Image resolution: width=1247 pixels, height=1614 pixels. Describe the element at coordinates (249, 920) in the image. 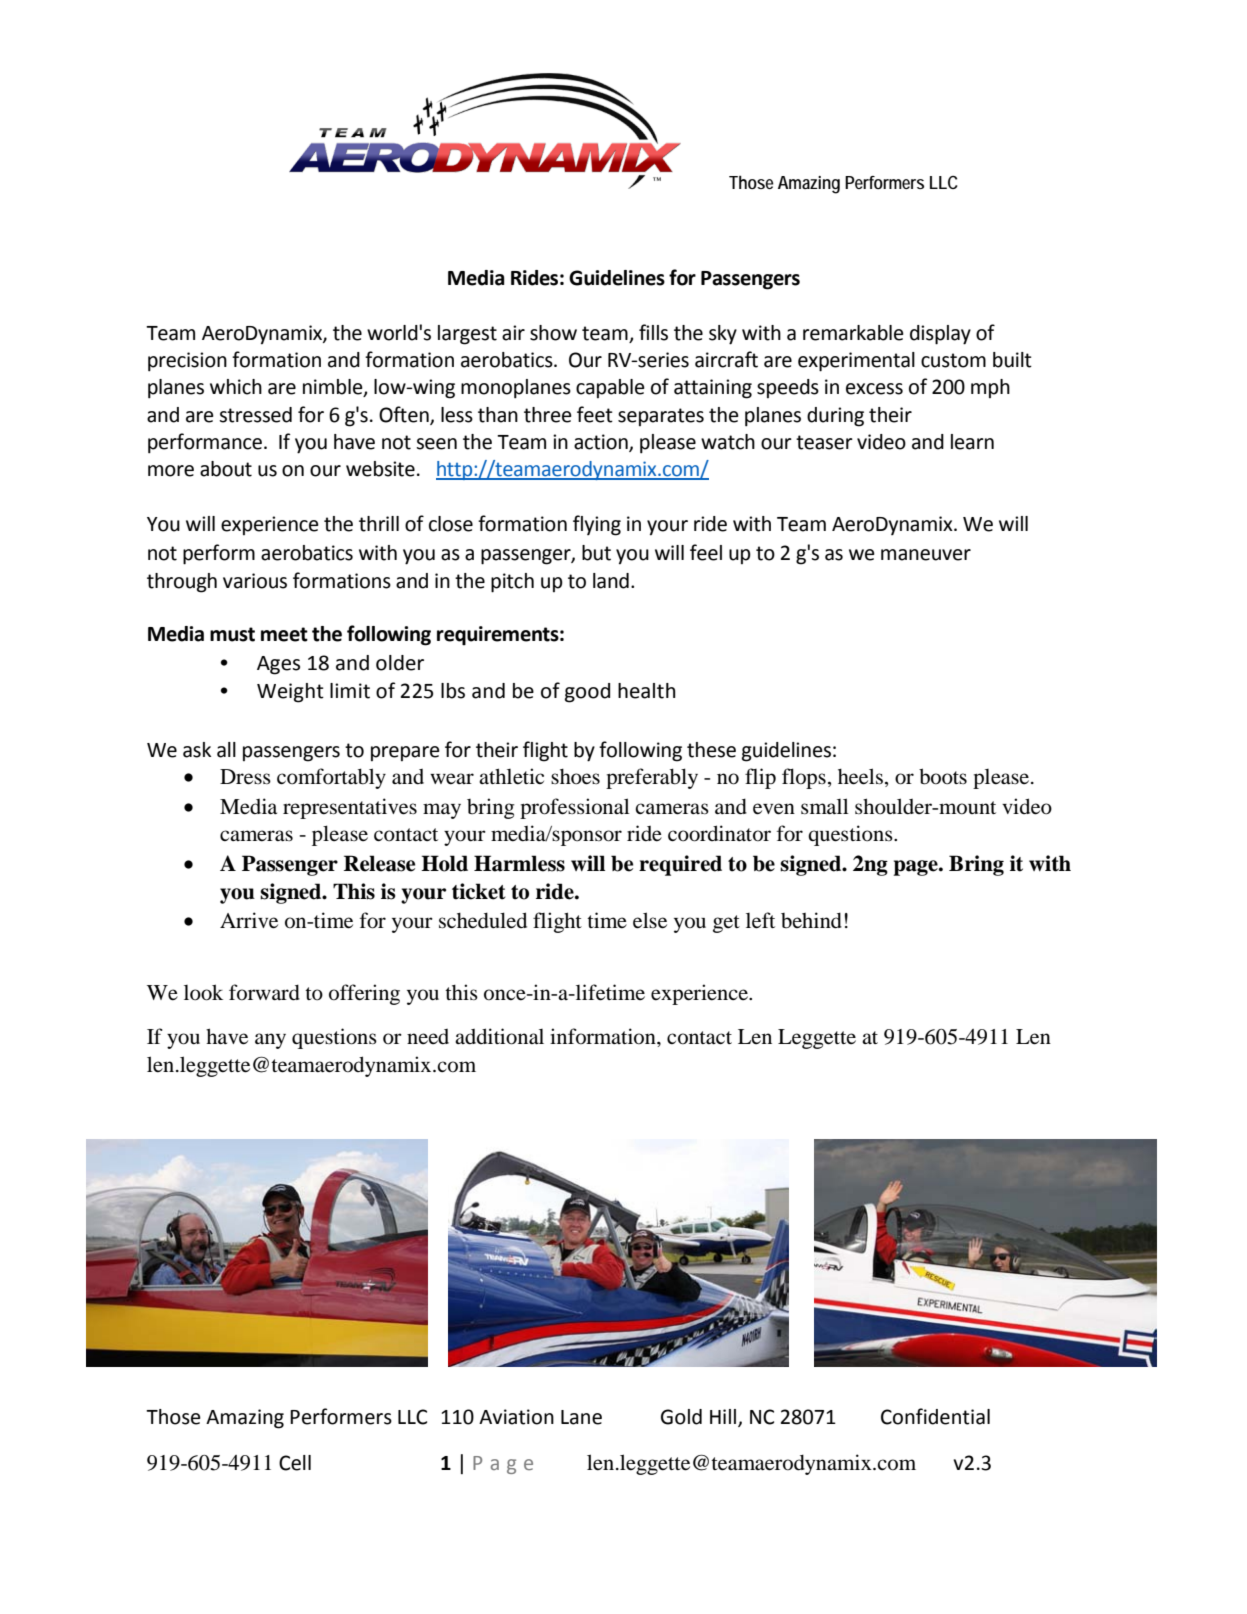

I see `Arrive` at that location.
